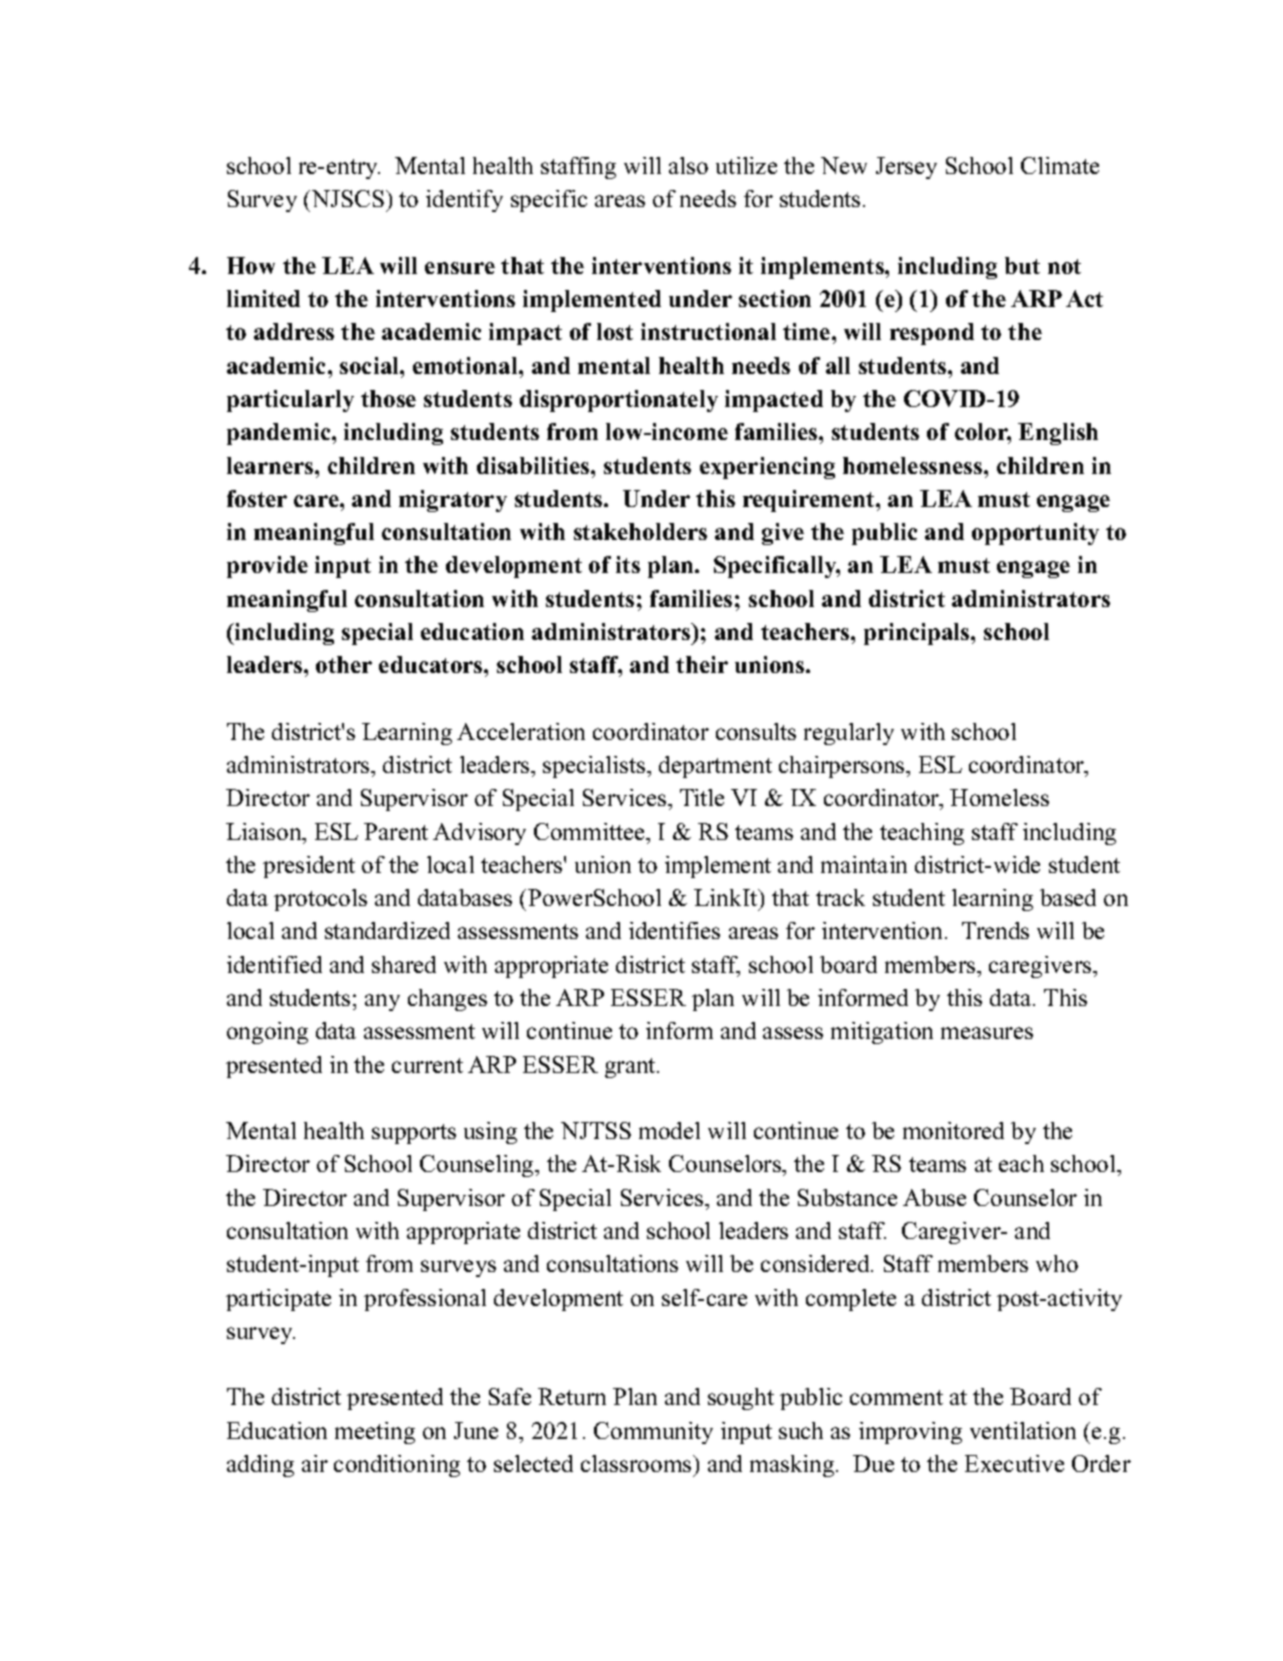 The width and height of the screenshot is (1283, 1661). What do you see at coordinates (1022, 265) in the screenshot?
I see `but` at bounding box center [1022, 265].
